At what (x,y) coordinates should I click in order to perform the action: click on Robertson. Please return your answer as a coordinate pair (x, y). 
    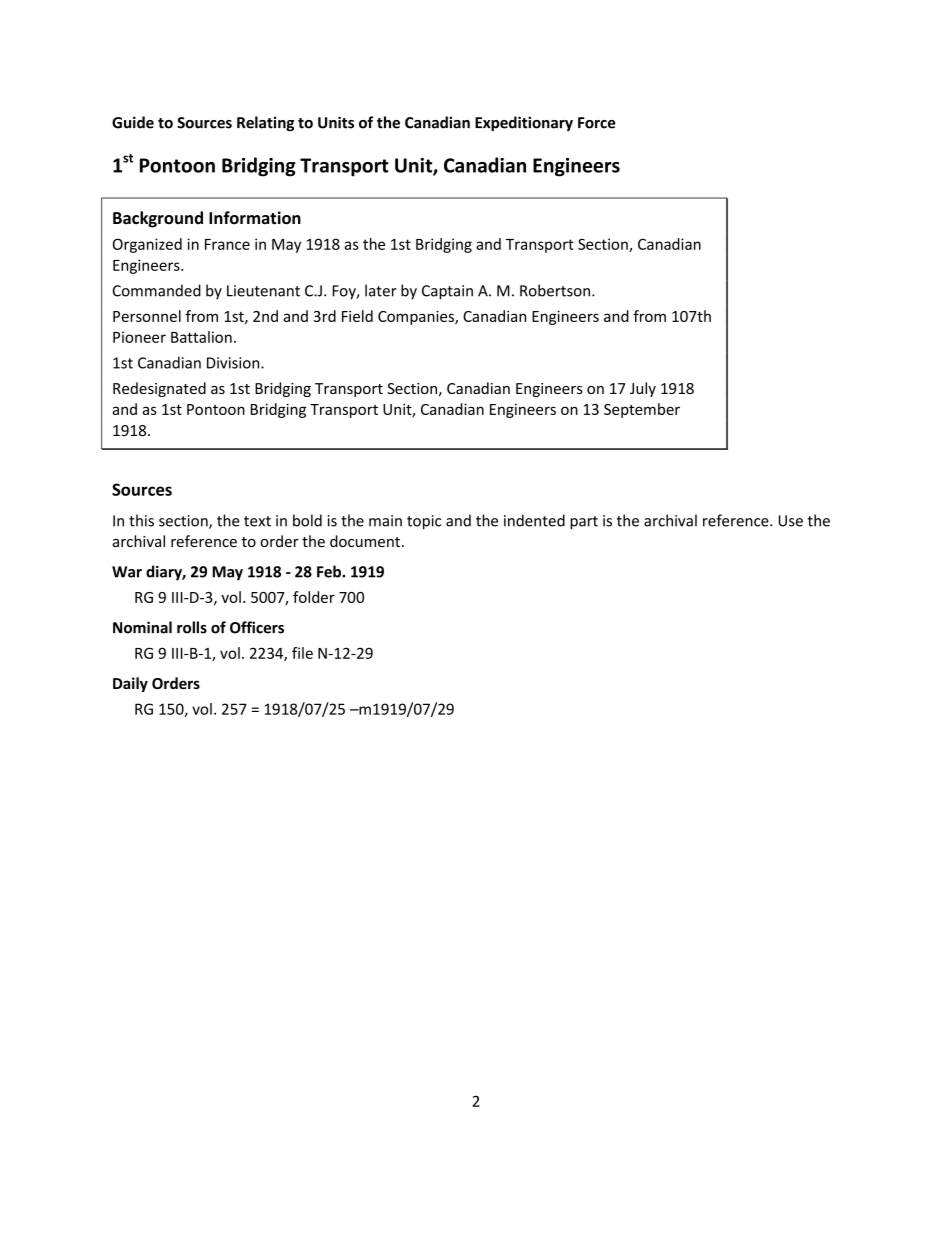
    Looking at the image, I should click on (555, 290).
